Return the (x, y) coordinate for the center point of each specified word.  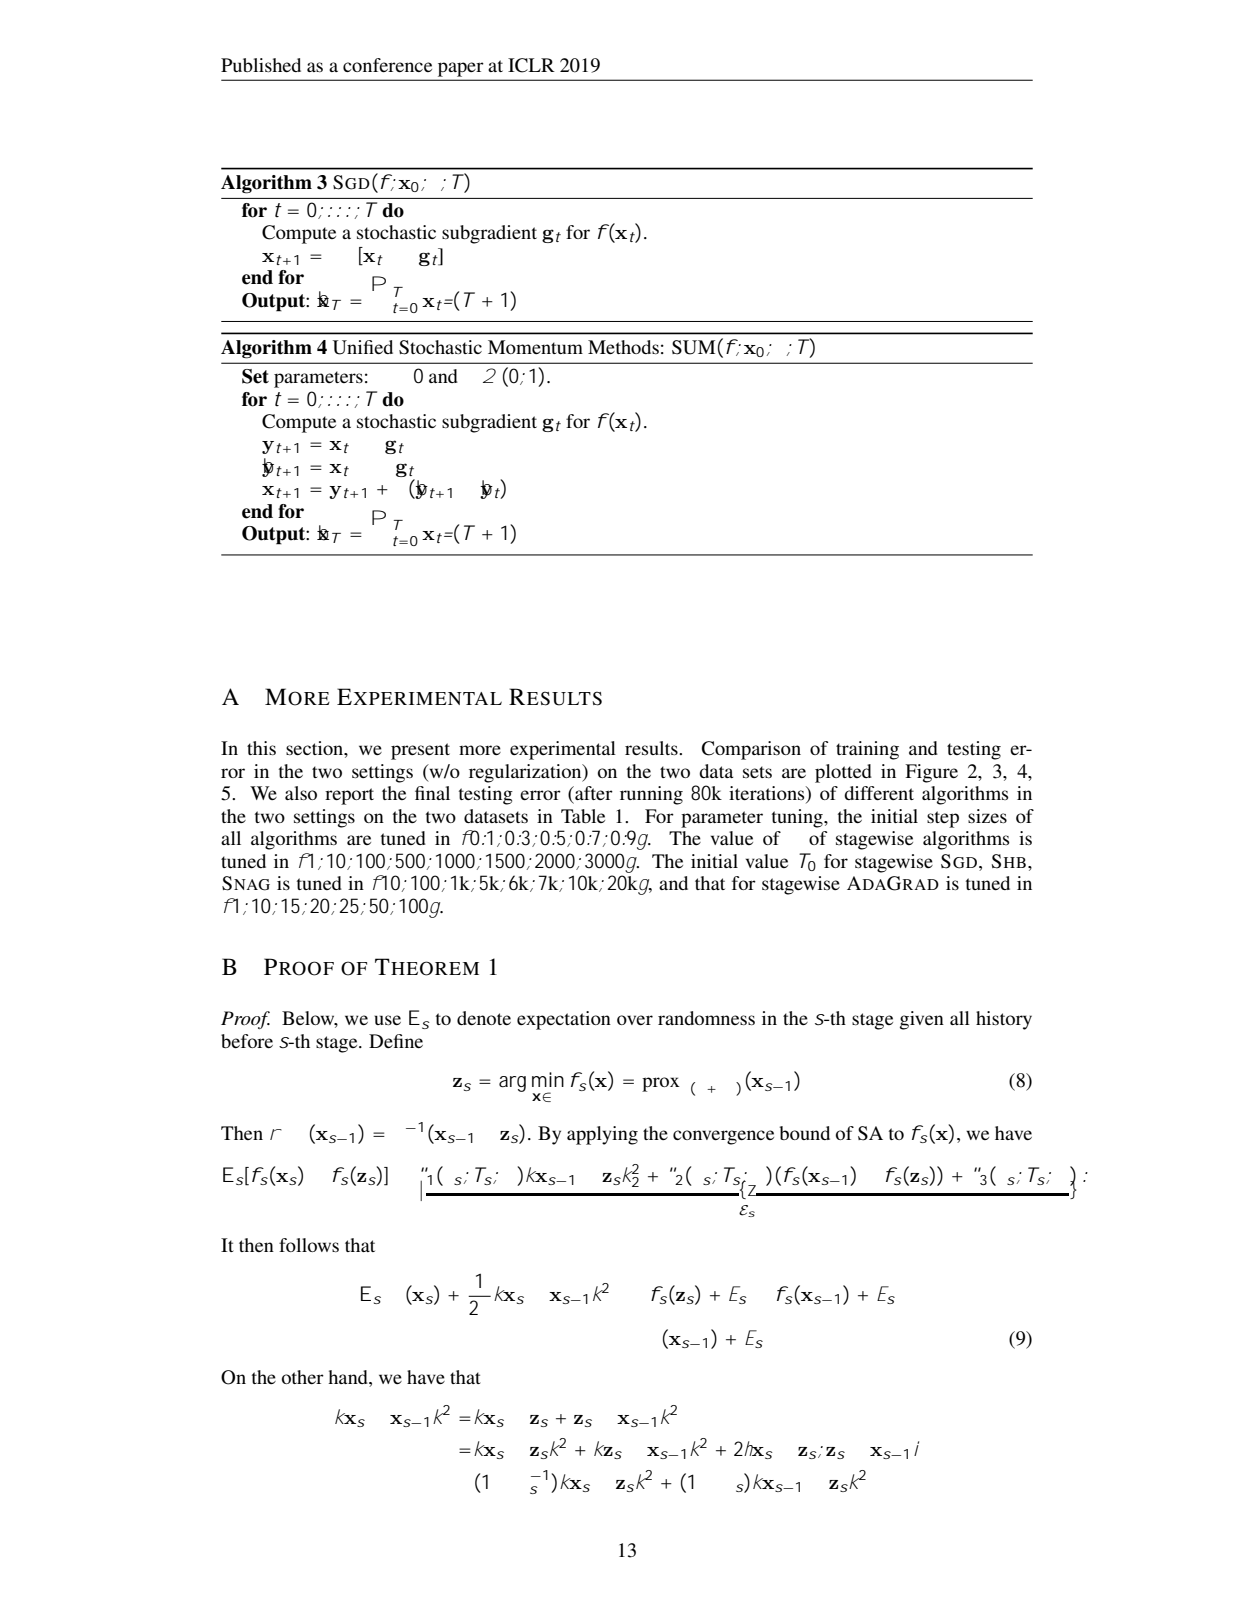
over (635, 1020)
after (593, 793)
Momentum (535, 347)
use (387, 1020)
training (867, 750)
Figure (931, 773)
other (303, 1377)
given (922, 1020)
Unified (363, 347)
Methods (623, 347)
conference (387, 65)
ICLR (531, 65)
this (261, 748)
